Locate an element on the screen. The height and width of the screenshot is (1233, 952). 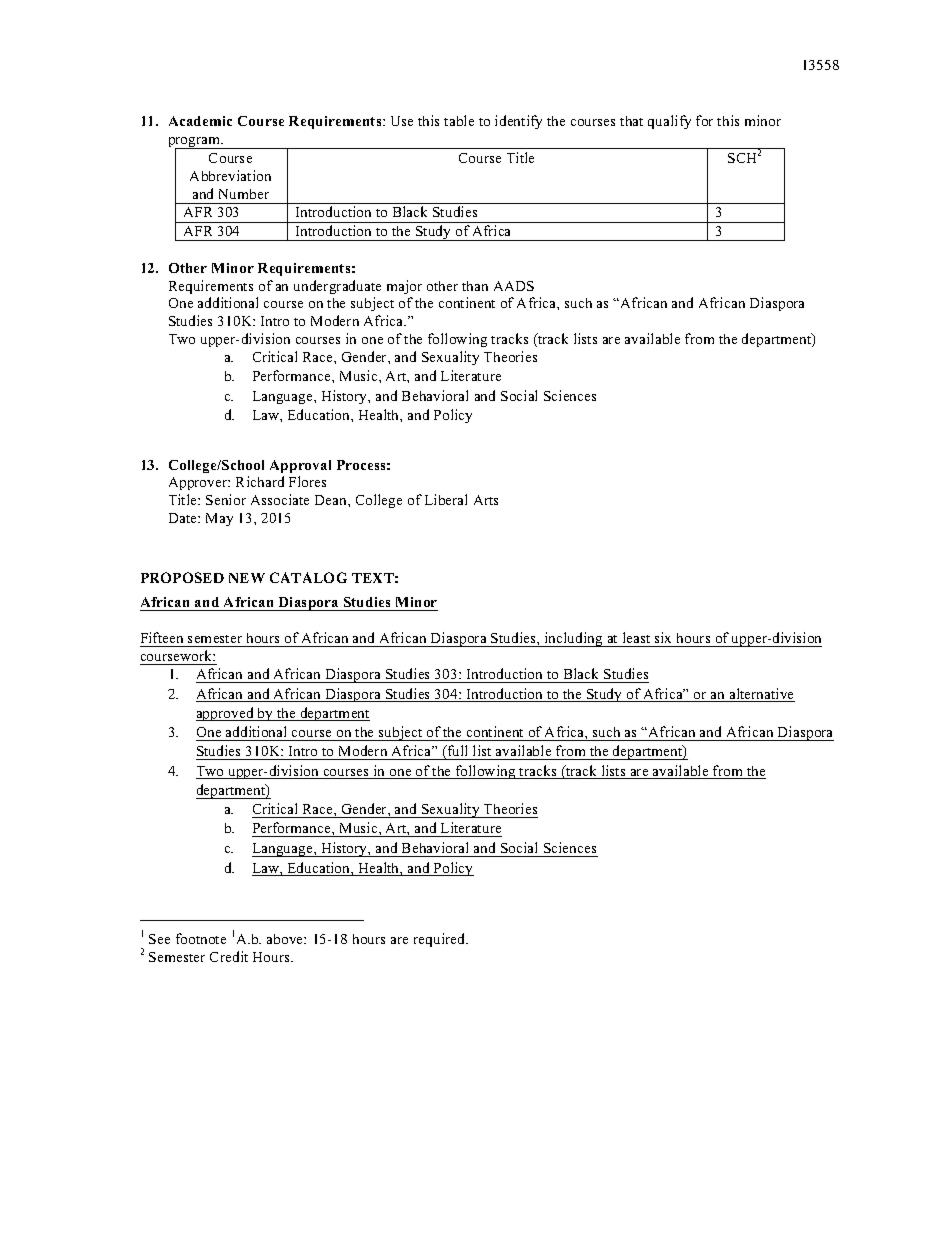
qualify is located at coordinates (669, 122).
